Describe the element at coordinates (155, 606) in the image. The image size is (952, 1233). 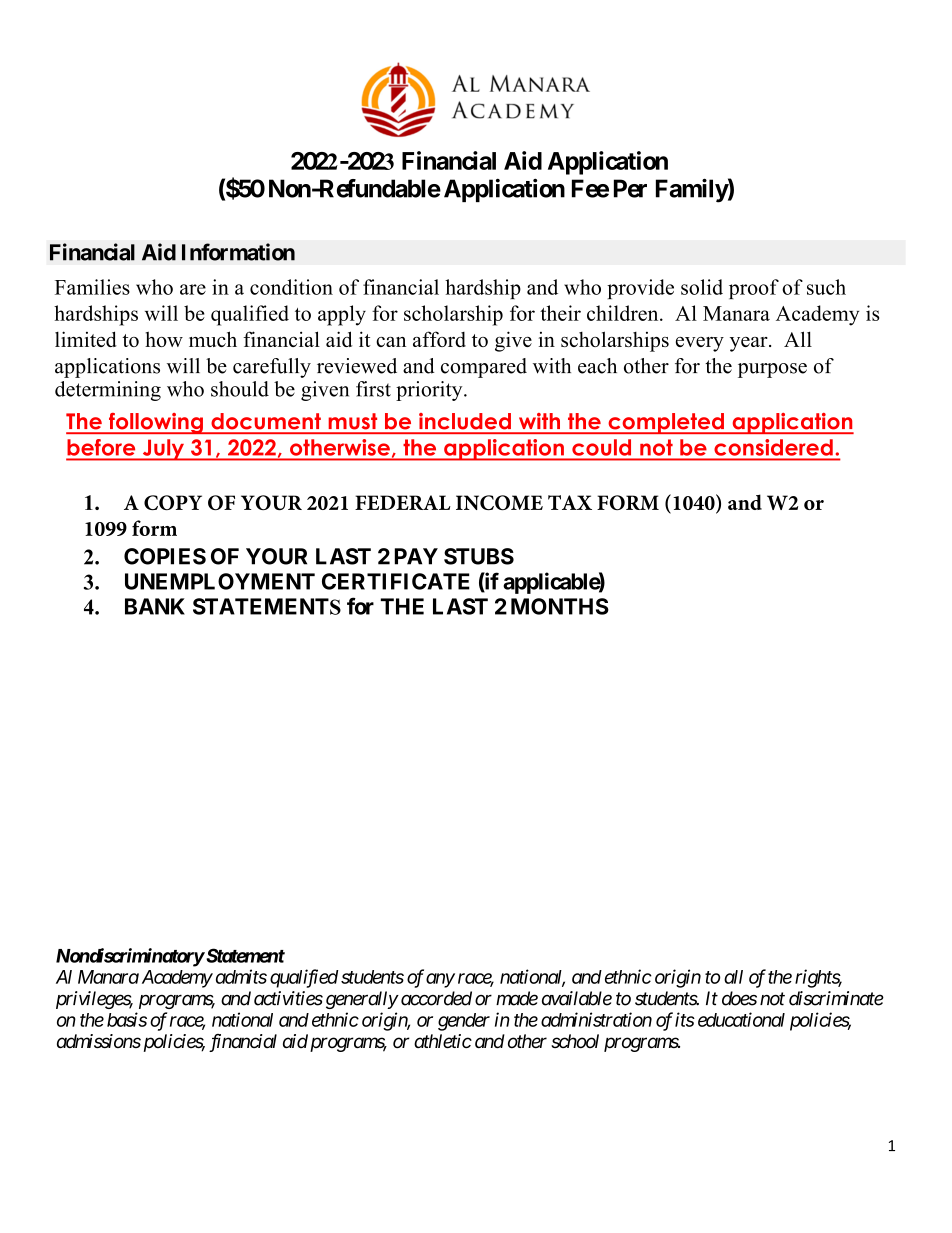
I see `BANK` at that location.
